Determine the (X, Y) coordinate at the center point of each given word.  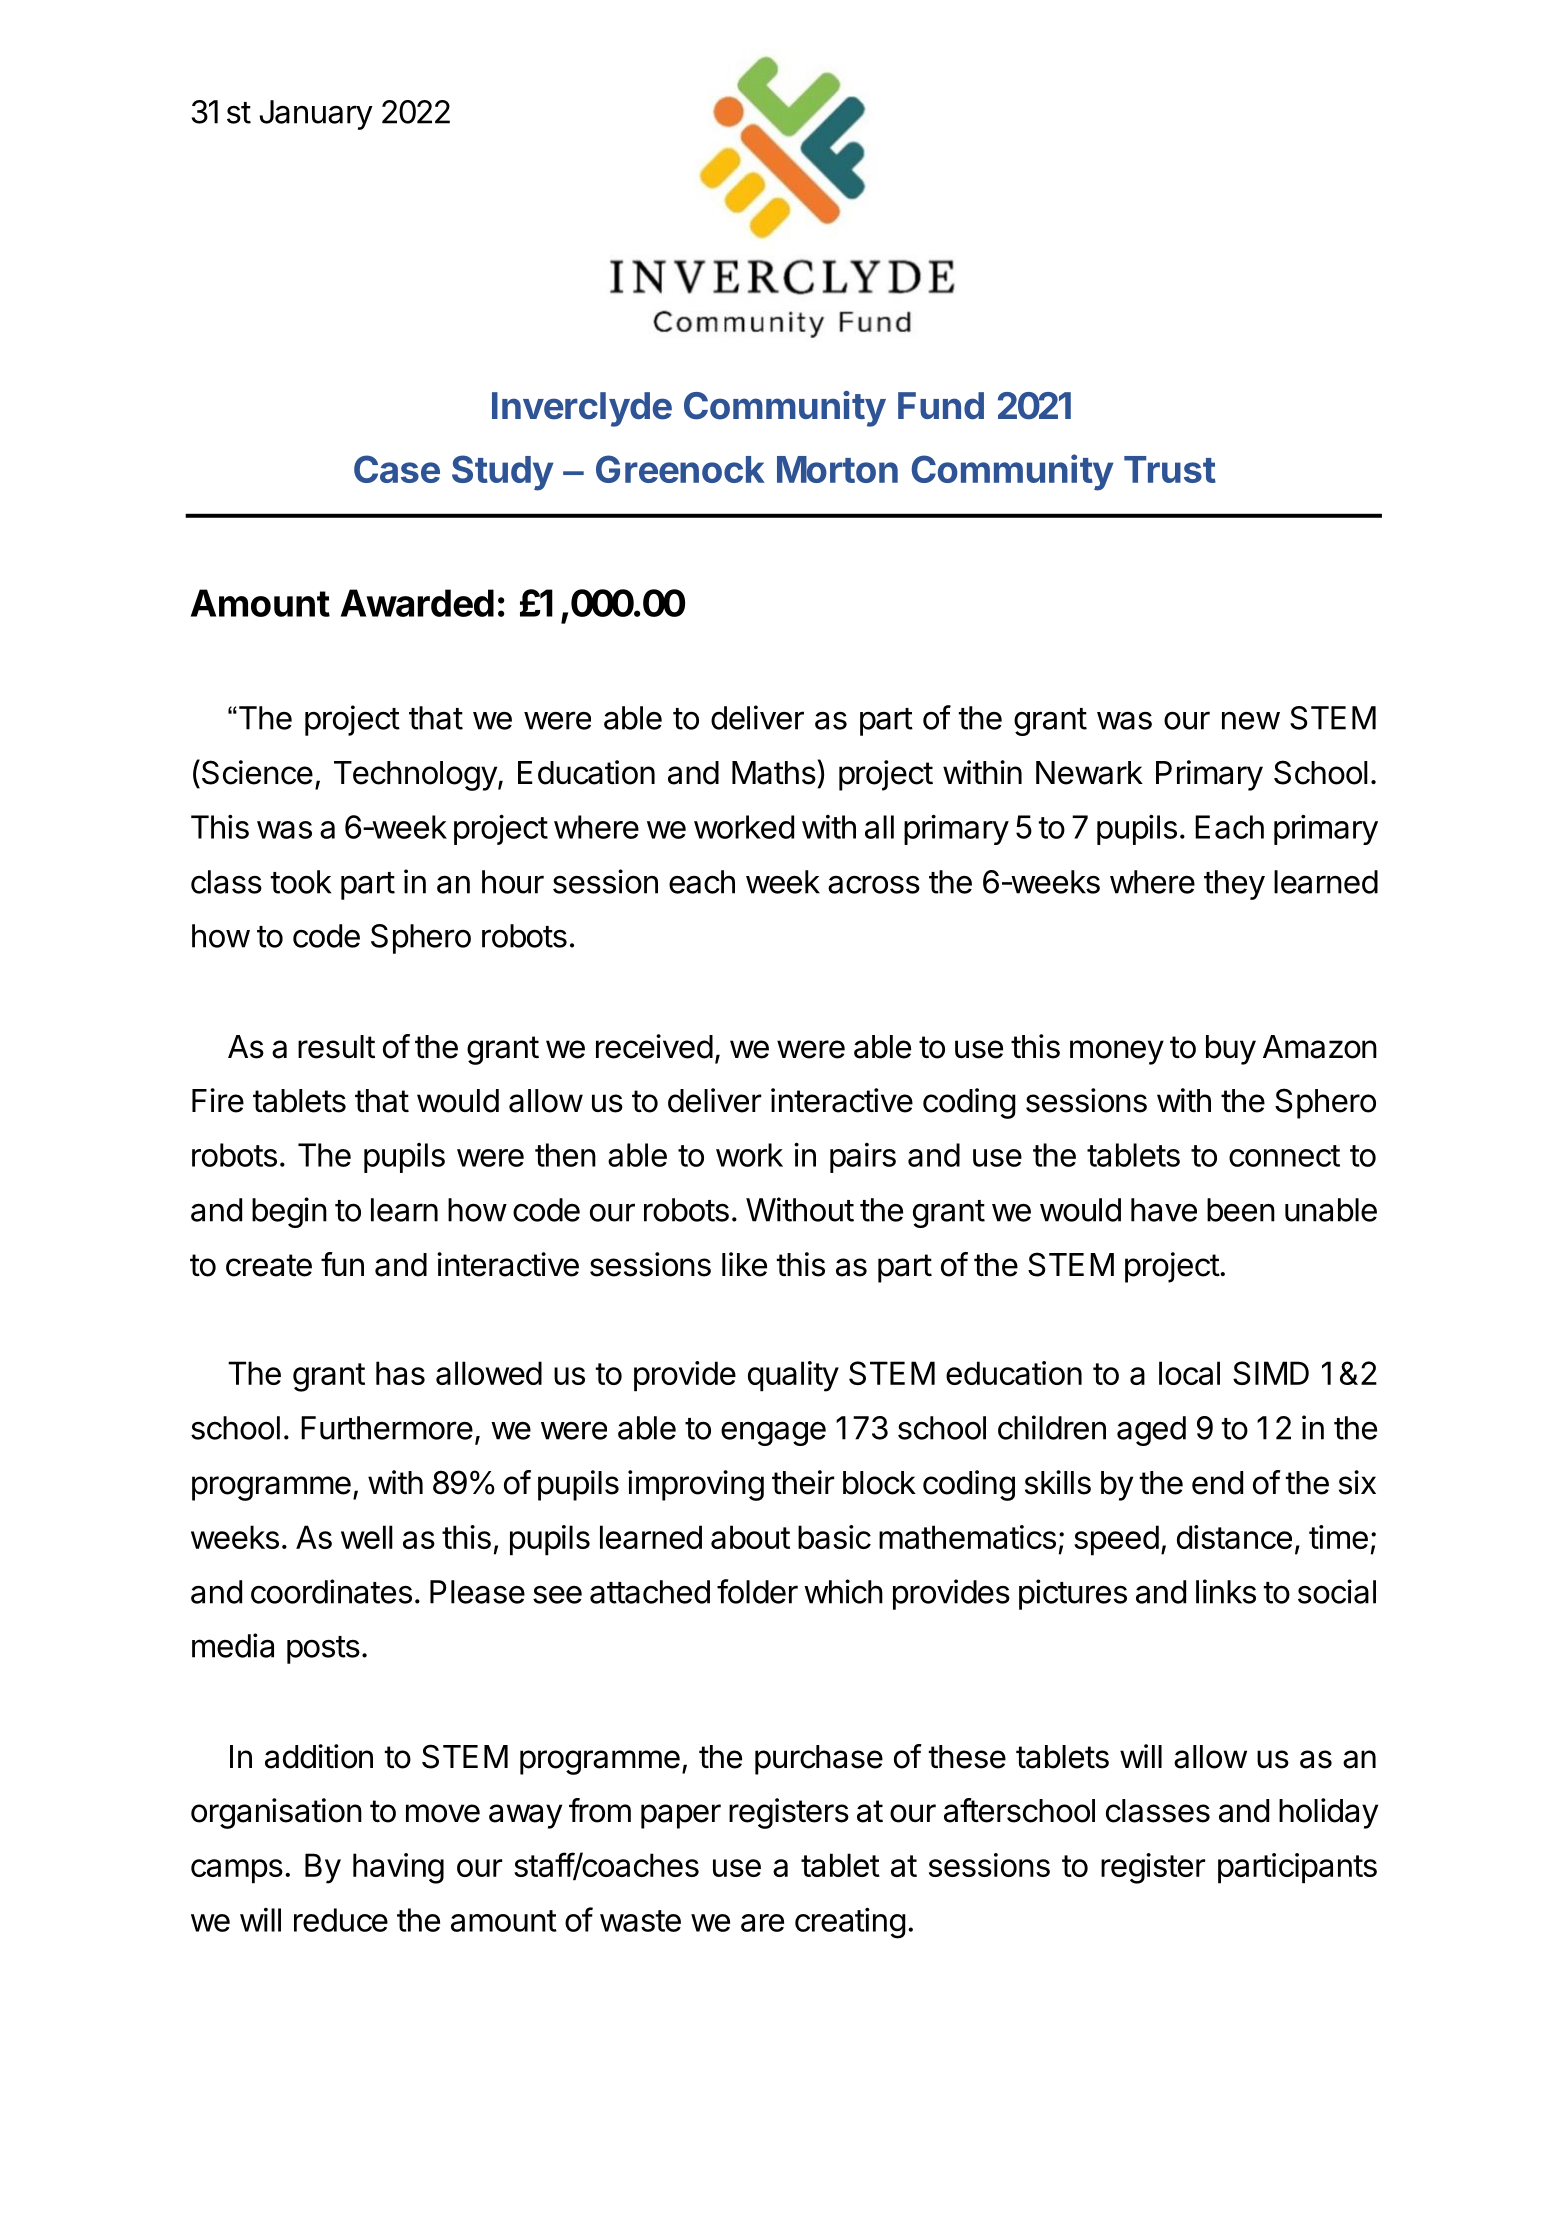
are (762, 1923)
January (316, 115)
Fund (941, 406)
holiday (1328, 1813)
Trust (1170, 469)
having (398, 1868)
